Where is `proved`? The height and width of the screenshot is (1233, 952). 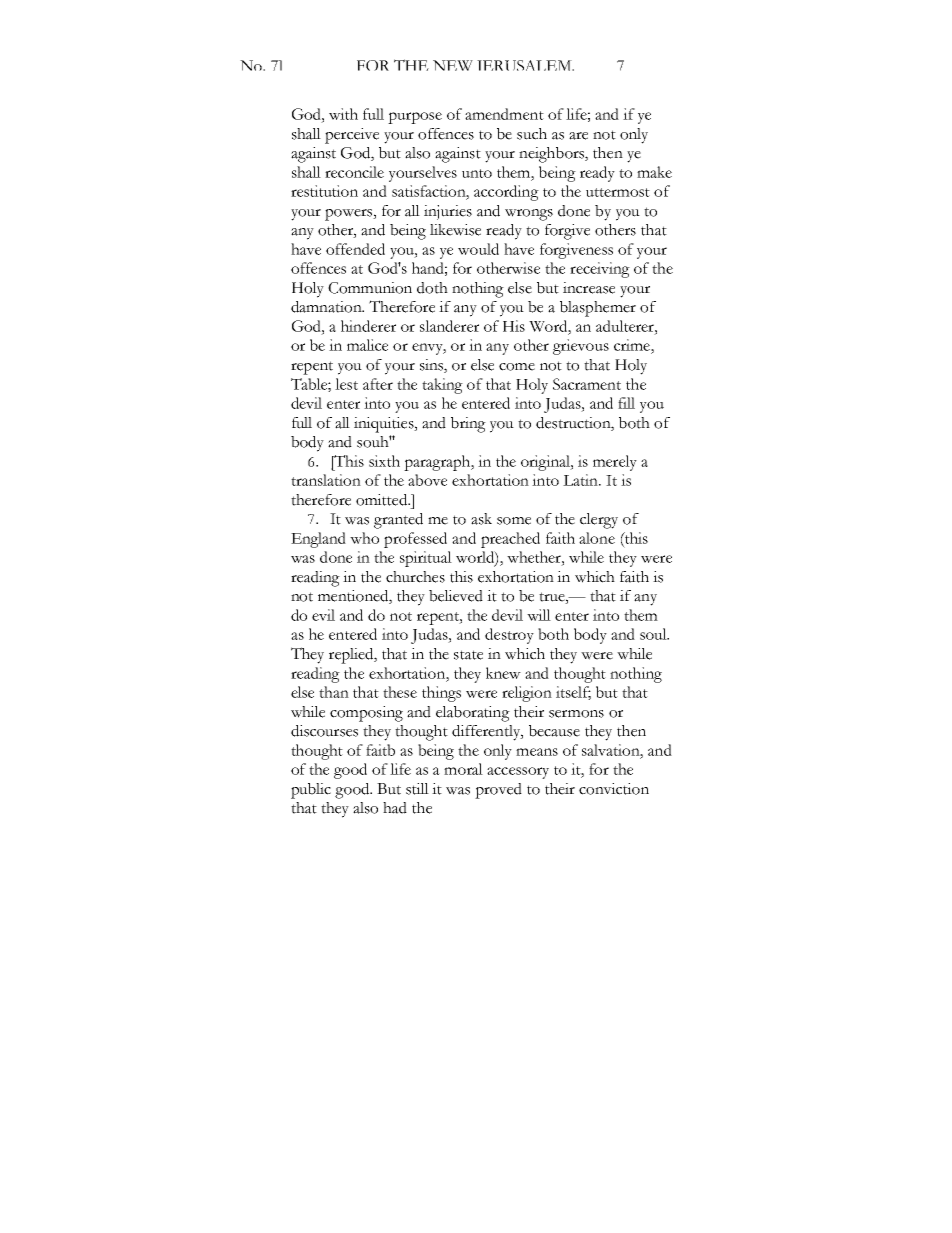
proved is located at coordinates (498, 791).
